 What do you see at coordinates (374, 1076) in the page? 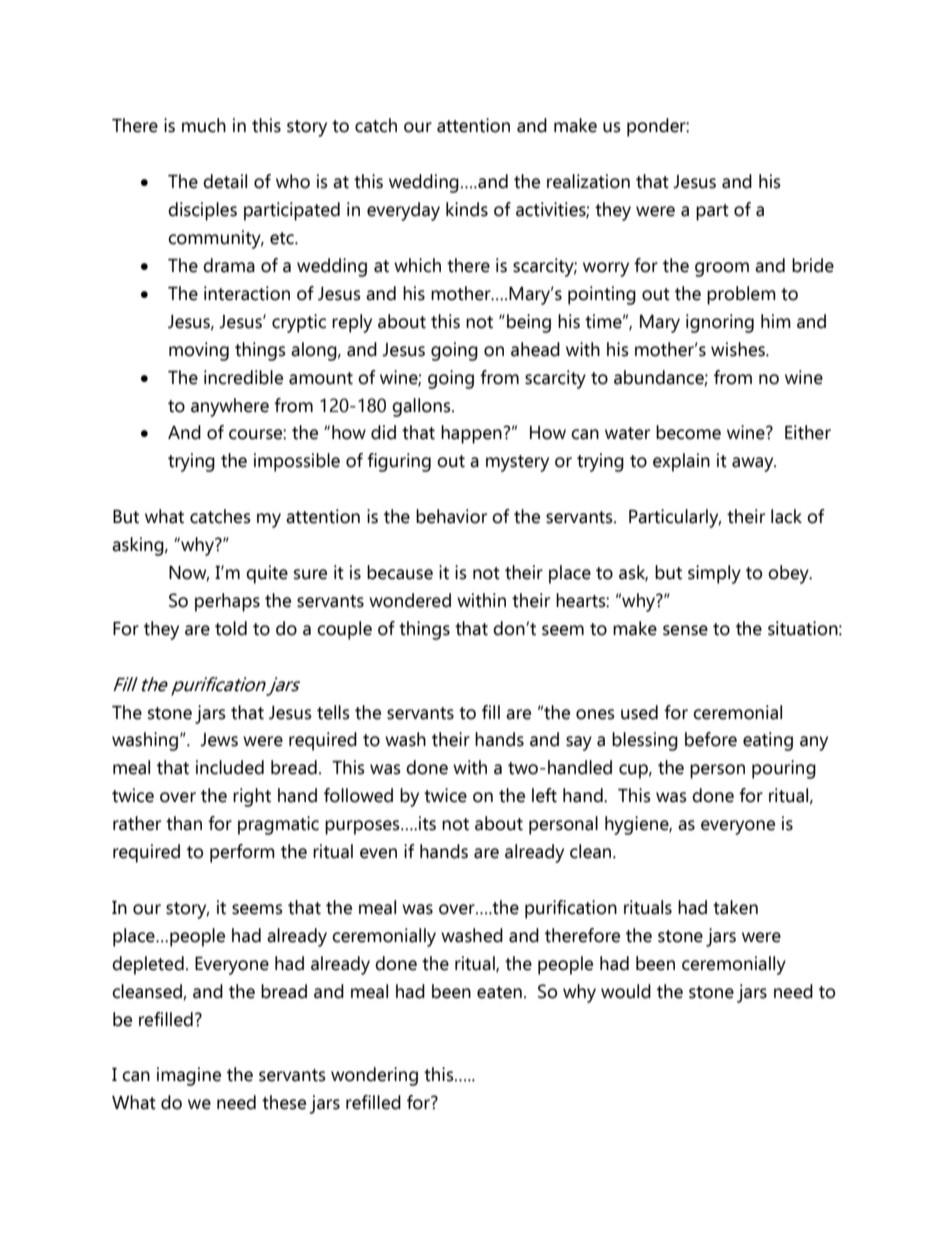
I see `wondering` at bounding box center [374, 1076].
